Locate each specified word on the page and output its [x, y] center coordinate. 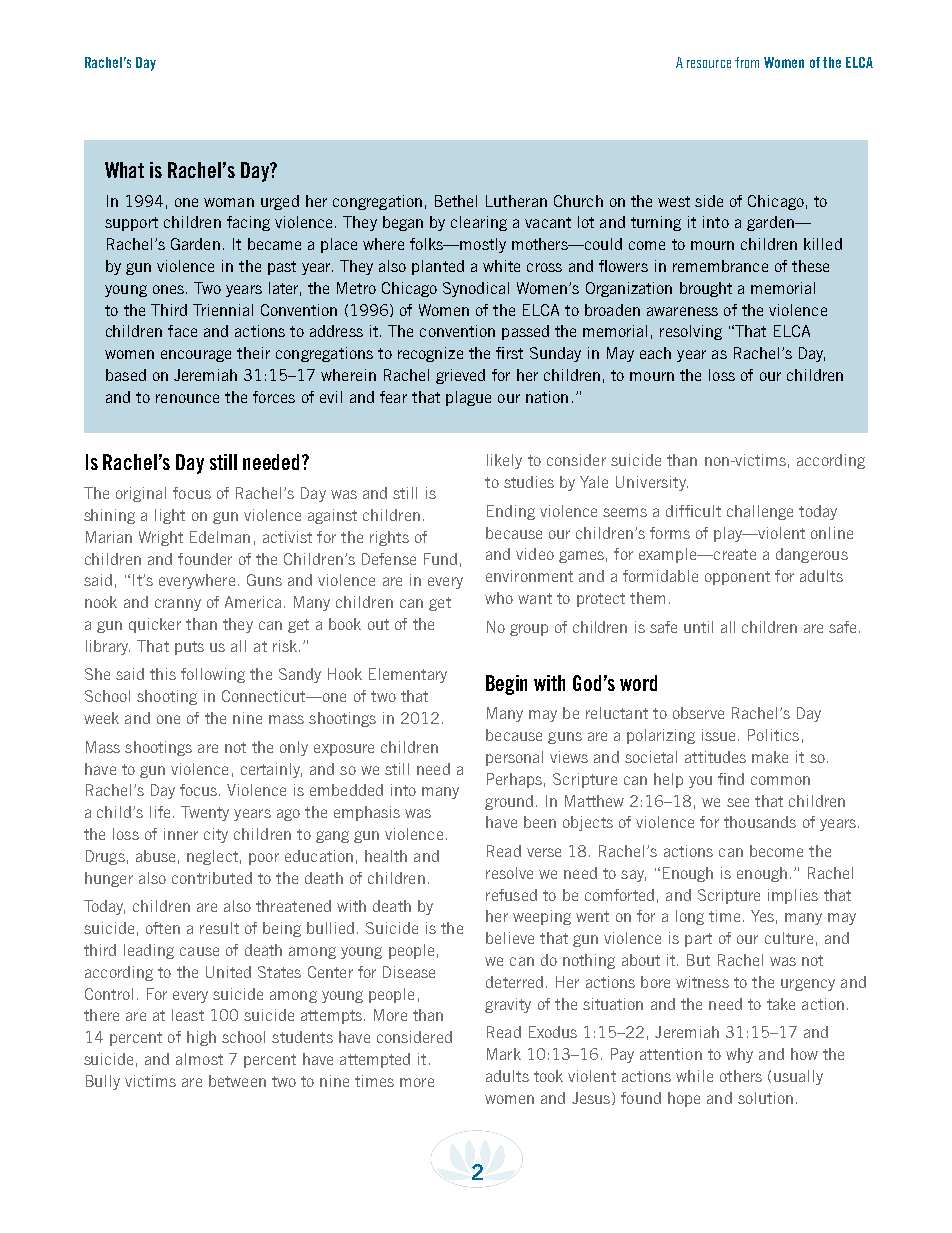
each [655, 353]
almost [199, 1059]
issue [720, 735]
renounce [187, 398]
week [101, 718]
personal [514, 758]
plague [468, 398]
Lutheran [516, 201]
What [124, 170]
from [747, 62]
